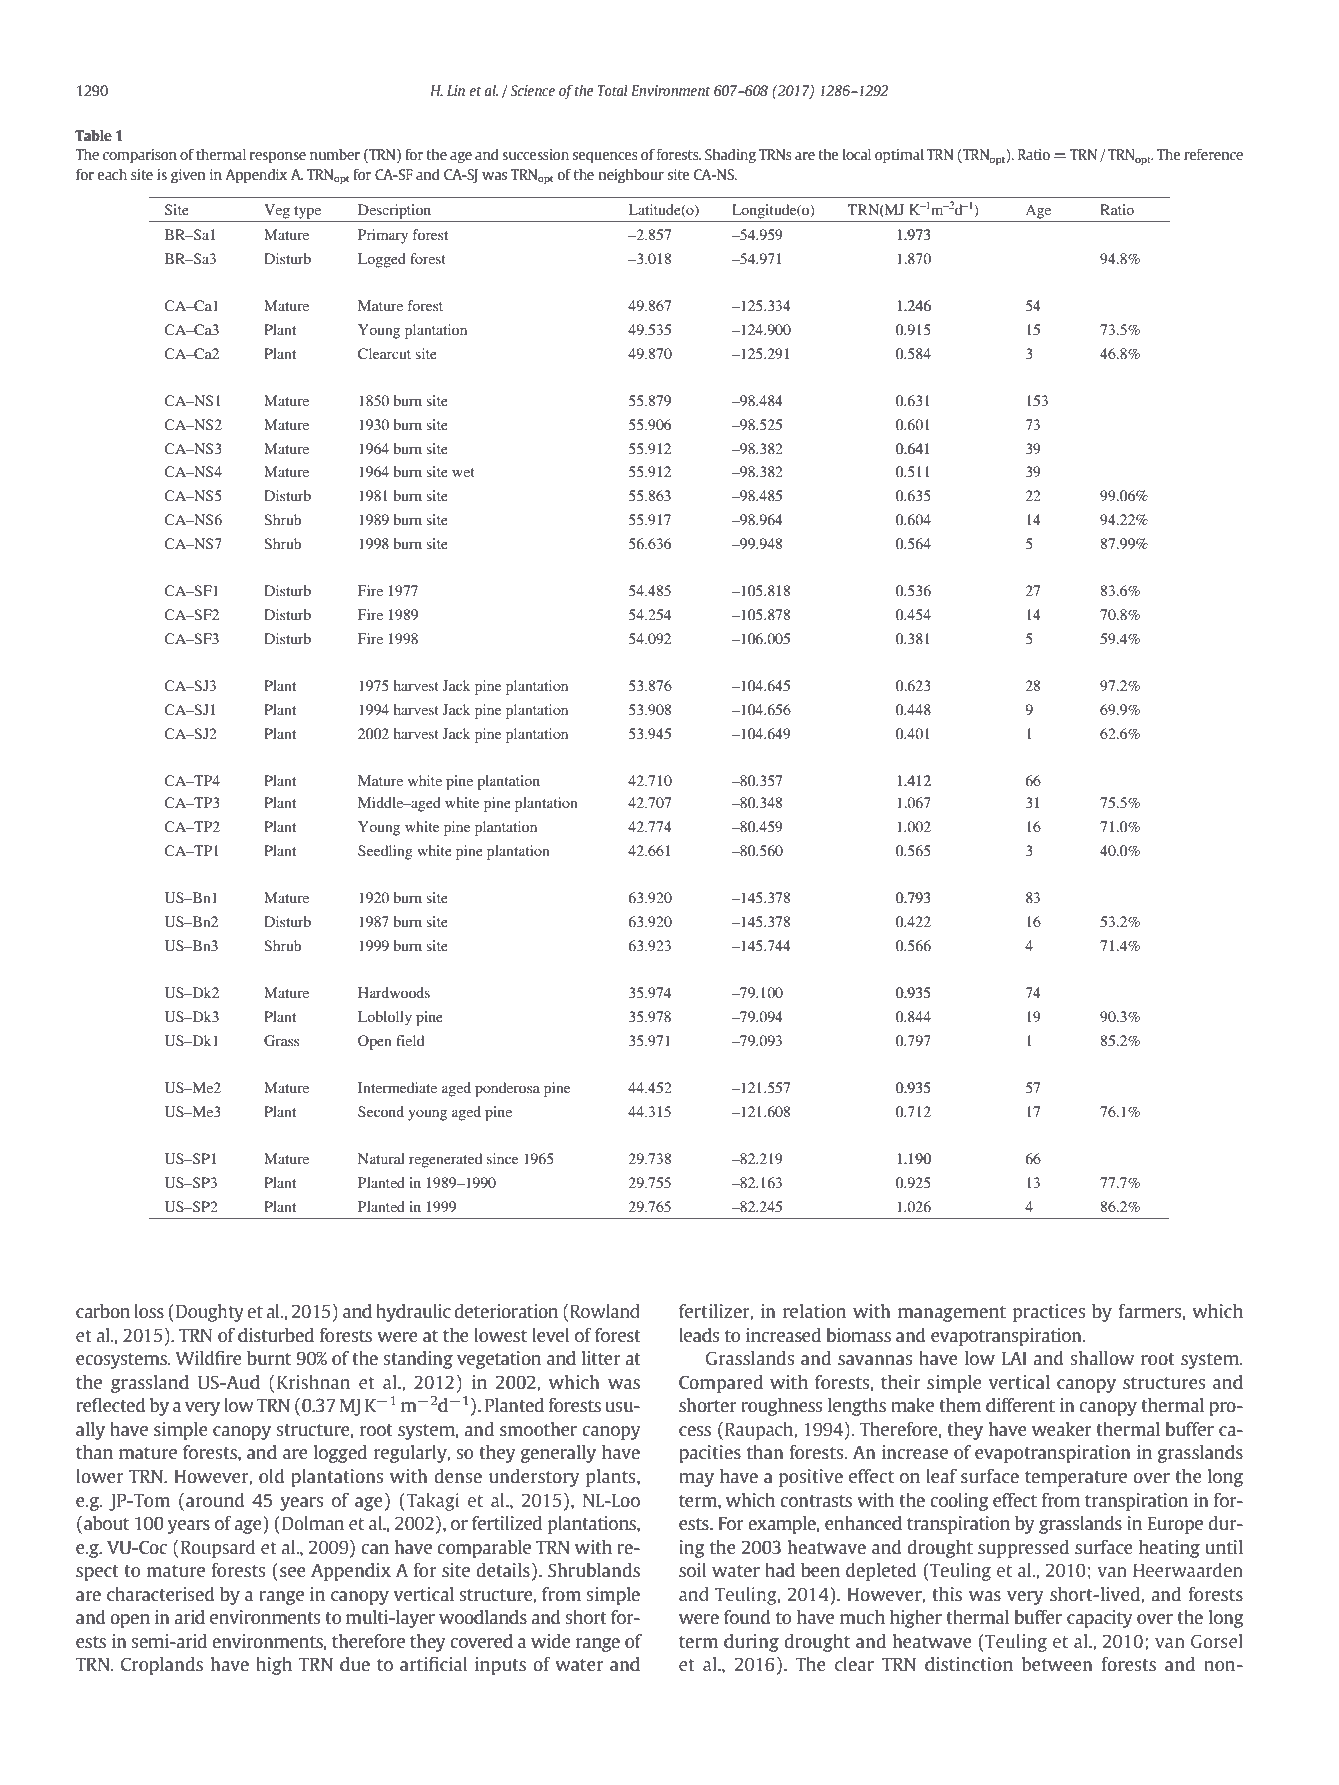 The width and height of the screenshot is (1339, 1785). Describe the element at coordinates (385, 852) in the screenshot. I see `Seedling` at that location.
